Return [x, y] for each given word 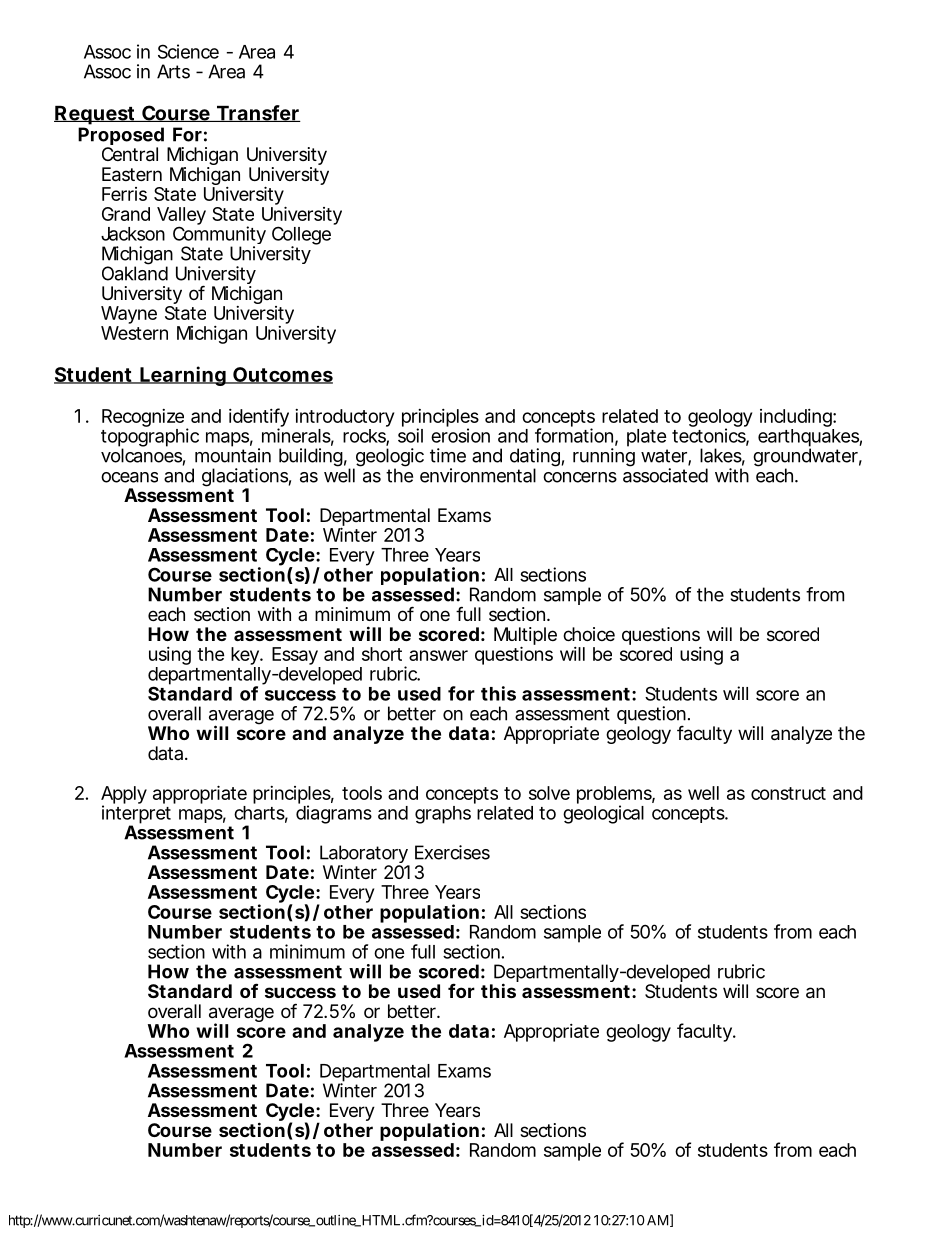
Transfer [257, 113]
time [448, 455]
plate [647, 438]
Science [188, 51]
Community [219, 236]
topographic [150, 438]
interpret [136, 815]
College [301, 236]
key [246, 657]
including [797, 418]
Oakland [135, 272]
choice [589, 634]
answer [438, 655]
